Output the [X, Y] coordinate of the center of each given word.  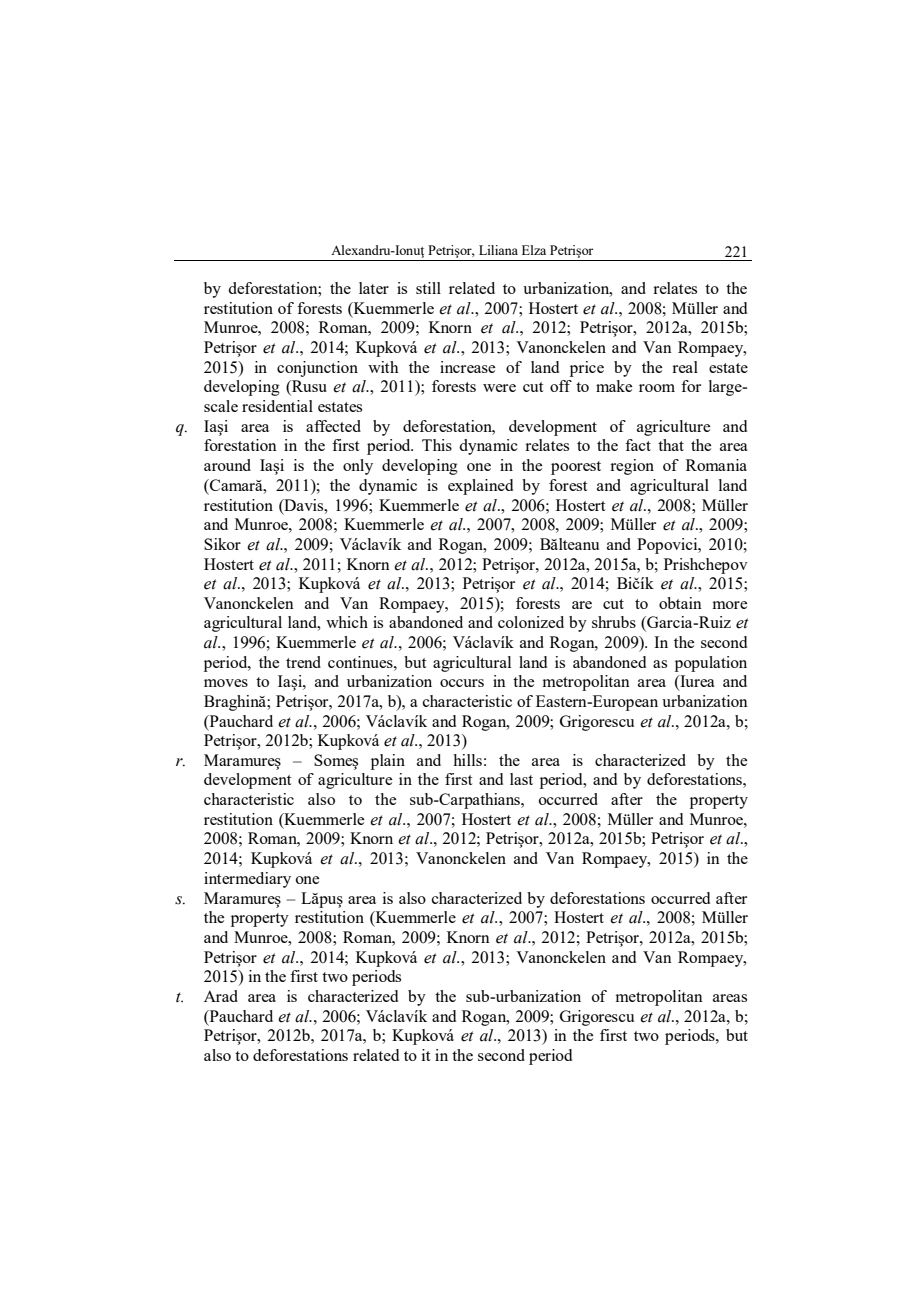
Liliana [498, 250]
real [685, 367]
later [374, 288]
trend [303, 662]
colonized [531, 622]
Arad [221, 996]
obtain [680, 603]
